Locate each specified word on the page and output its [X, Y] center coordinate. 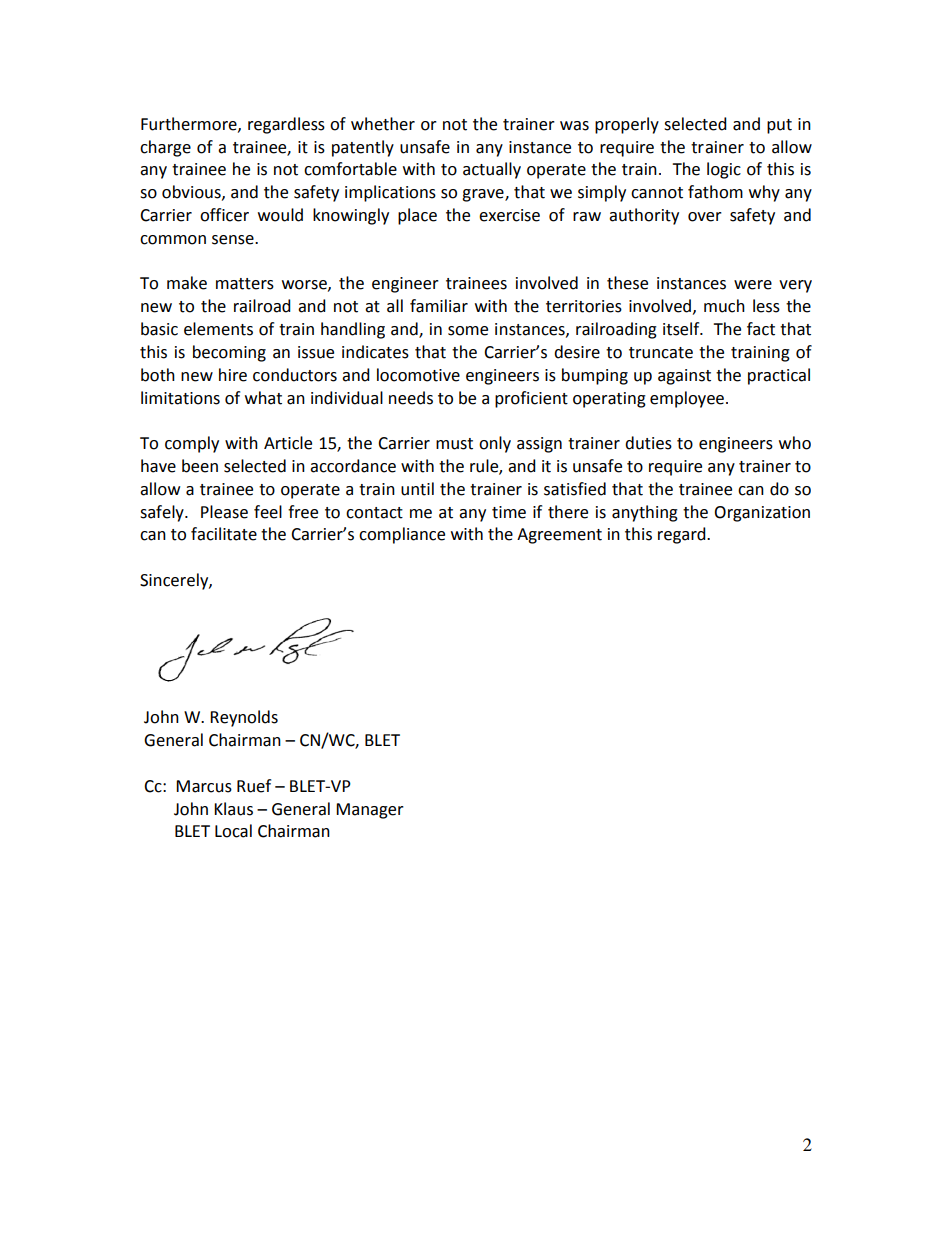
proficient [531, 399]
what [263, 398]
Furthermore [190, 124]
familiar [439, 306]
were [753, 285]
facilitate [224, 534]
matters [245, 284]
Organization [762, 514]
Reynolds [244, 718]
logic [724, 170]
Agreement [559, 536]
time [509, 512]
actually [492, 170]
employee [688, 399]
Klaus [233, 809]
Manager [370, 811]
